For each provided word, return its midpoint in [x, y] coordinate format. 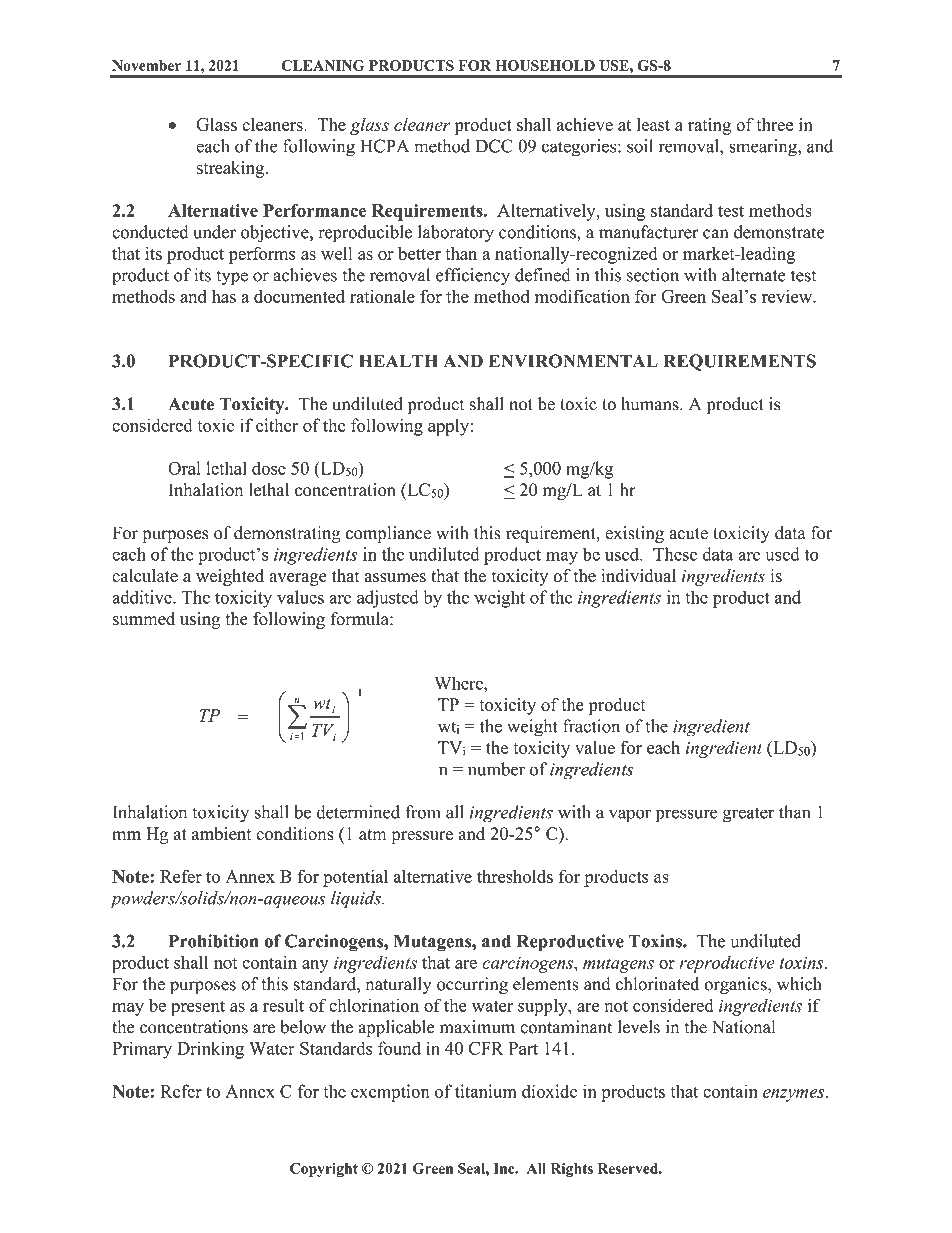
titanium [486, 1091]
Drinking [210, 1050]
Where [459, 683]
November [146, 65]
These [675, 554]
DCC [494, 146]
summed [144, 619]
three [774, 124]
